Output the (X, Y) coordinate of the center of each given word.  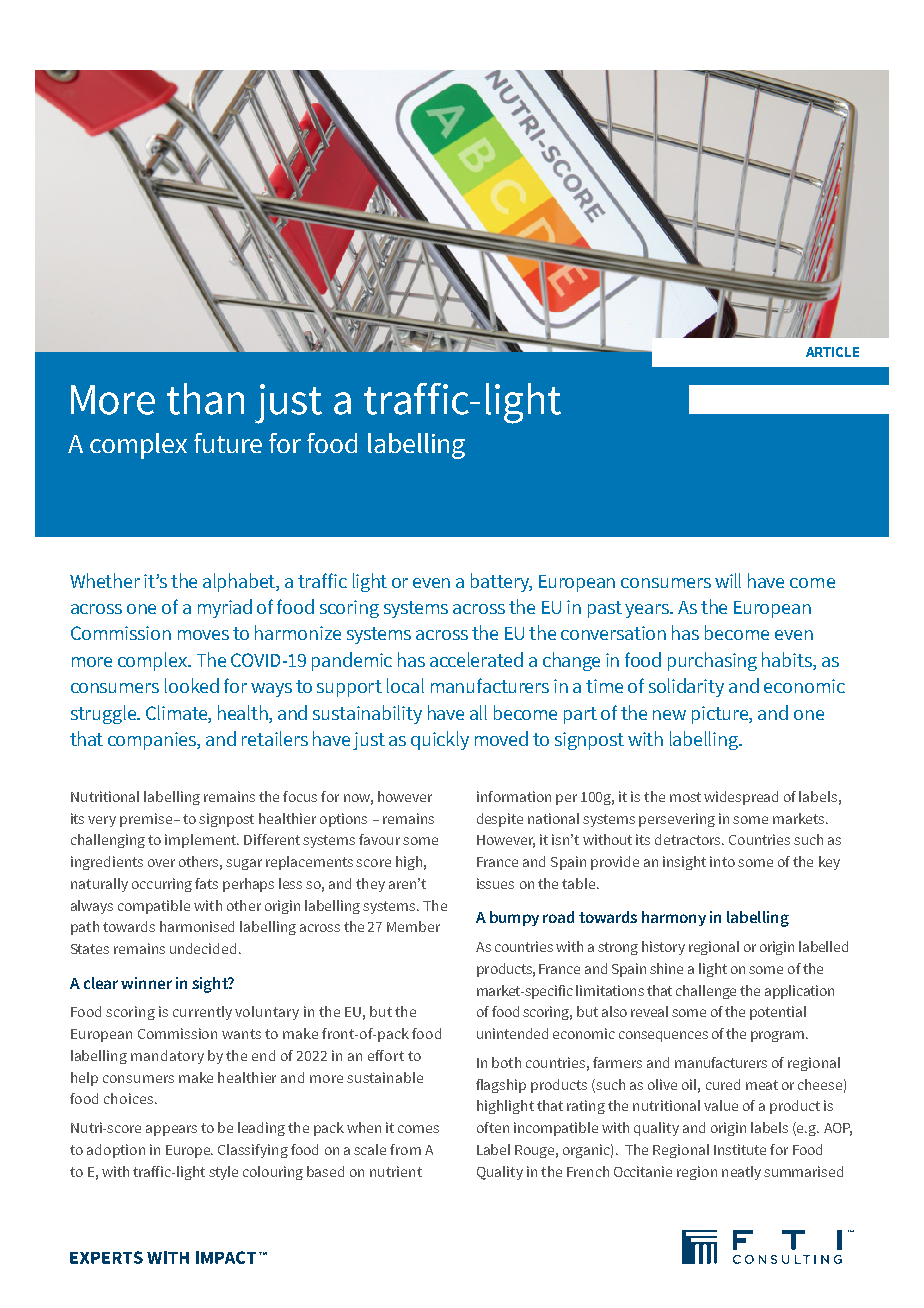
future (228, 443)
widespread (741, 798)
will (728, 580)
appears (171, 1130)
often (493, 1127)
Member (413, 926)
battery (501, 582)
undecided (203, 948)
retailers (275, 738)
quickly (440, 740)
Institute (740, 1149)
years (648, 611)
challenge (706, 992)
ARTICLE (832, 352)
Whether (105, 580)
